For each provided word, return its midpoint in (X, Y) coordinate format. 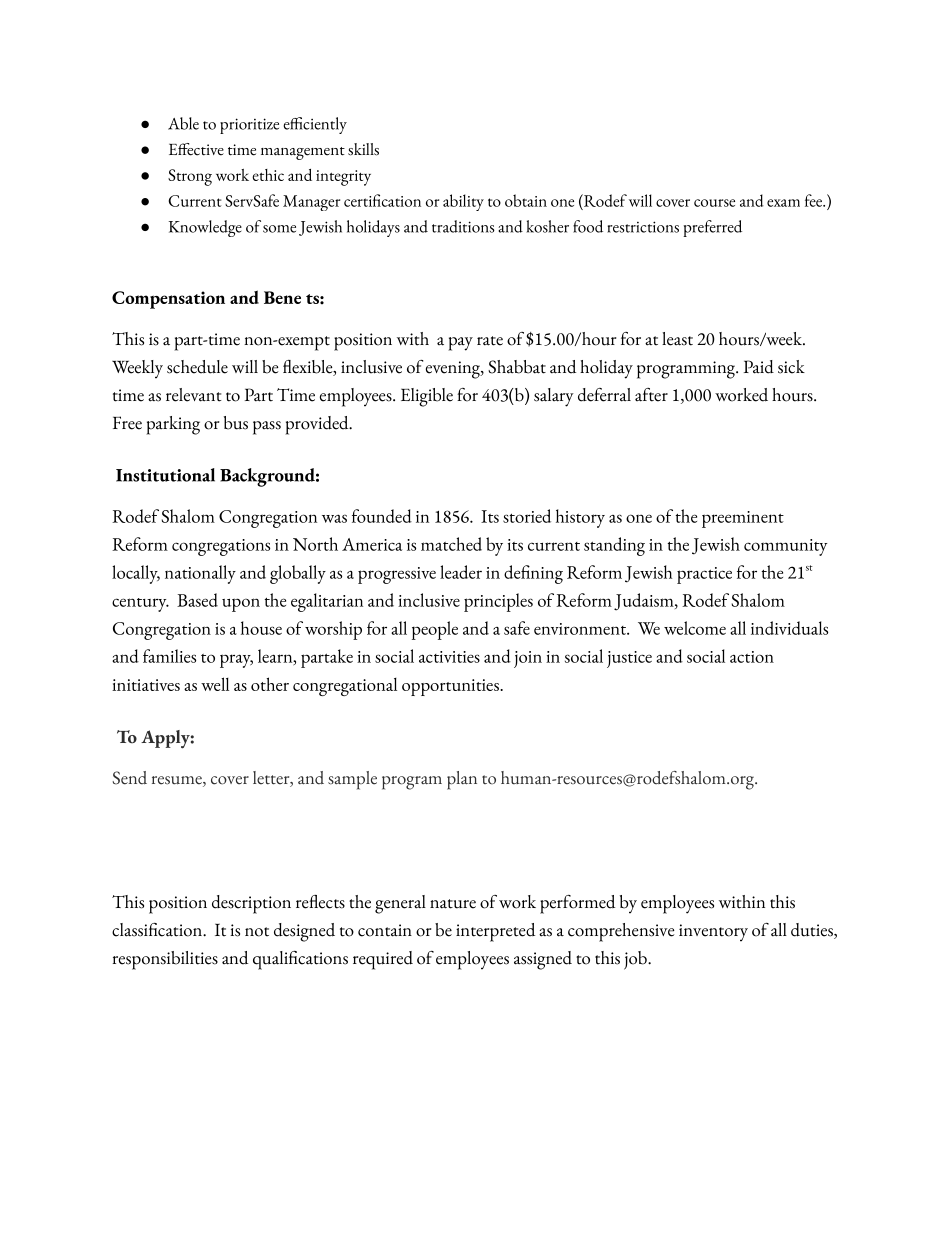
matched (451, 544)
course (714, 203)
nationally (200, 574)
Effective (196, 149)
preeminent (743, 519)
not (257, 932)
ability (463, 202)
